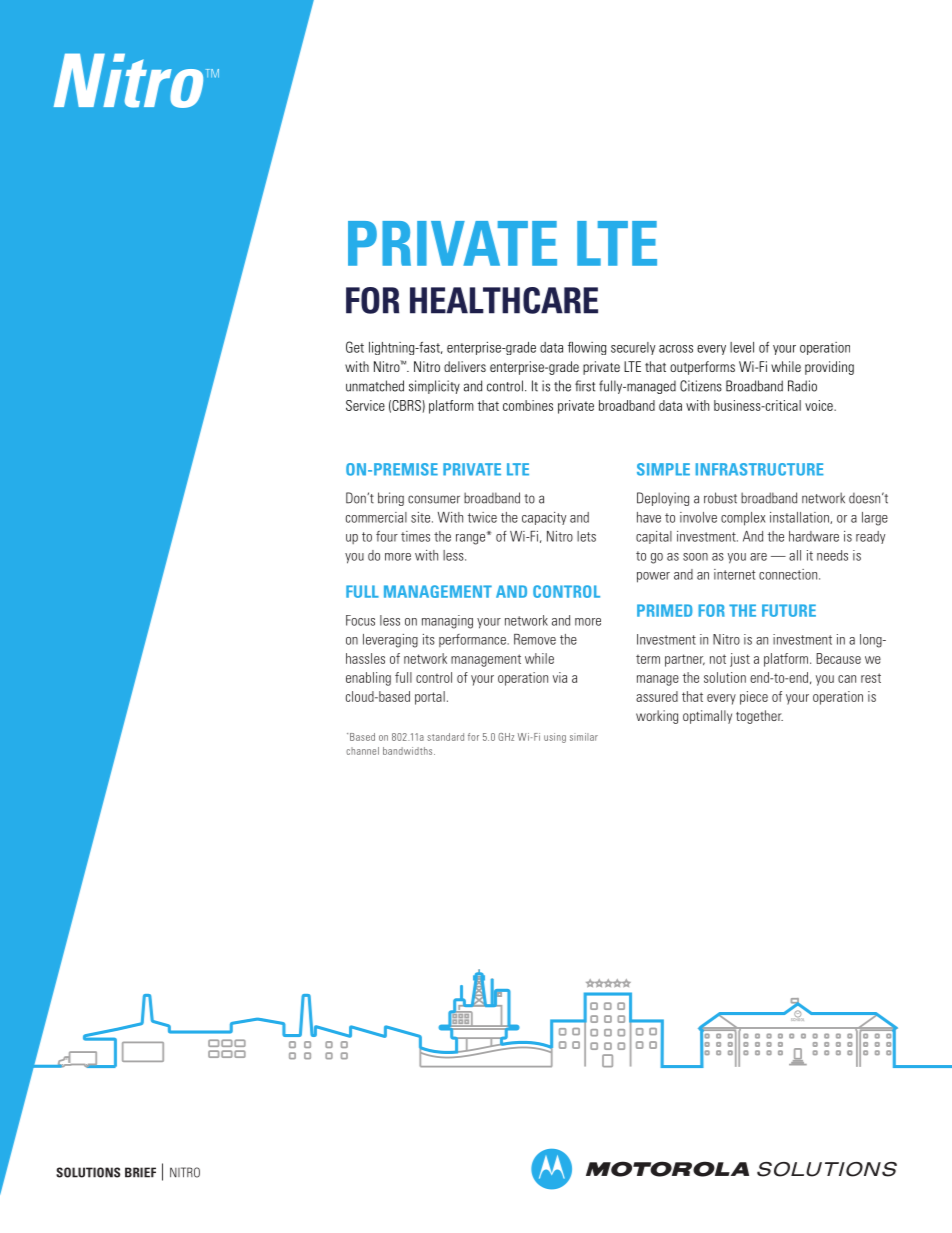  What do you see at coordinates (800, 518) in the document?
I see `installation` at bounding box center [800, 518].
